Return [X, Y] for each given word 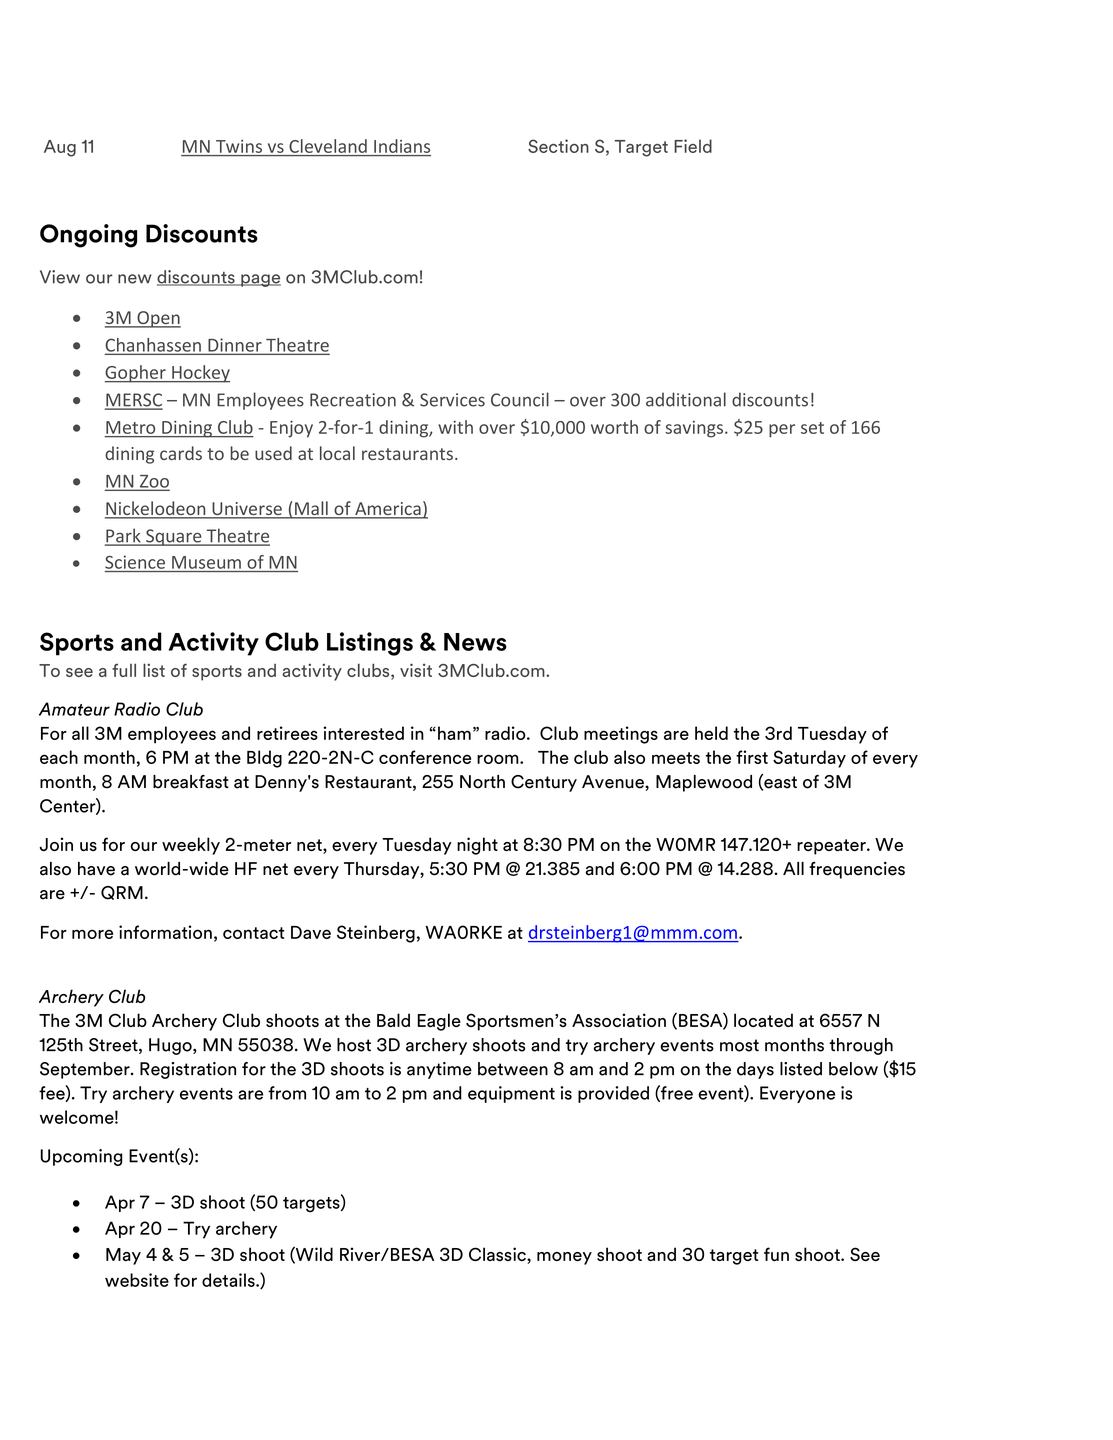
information [165, 932]
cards [181, 453]
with [455, 427]
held [711, 733]
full [124, 670]
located [763, 1020]
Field [693, 146]
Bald [393, 1020]
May [123, 1256]
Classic [498, 1255]
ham [454, 733]
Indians [402, 146]
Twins [239, 146]
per [782, 431]
